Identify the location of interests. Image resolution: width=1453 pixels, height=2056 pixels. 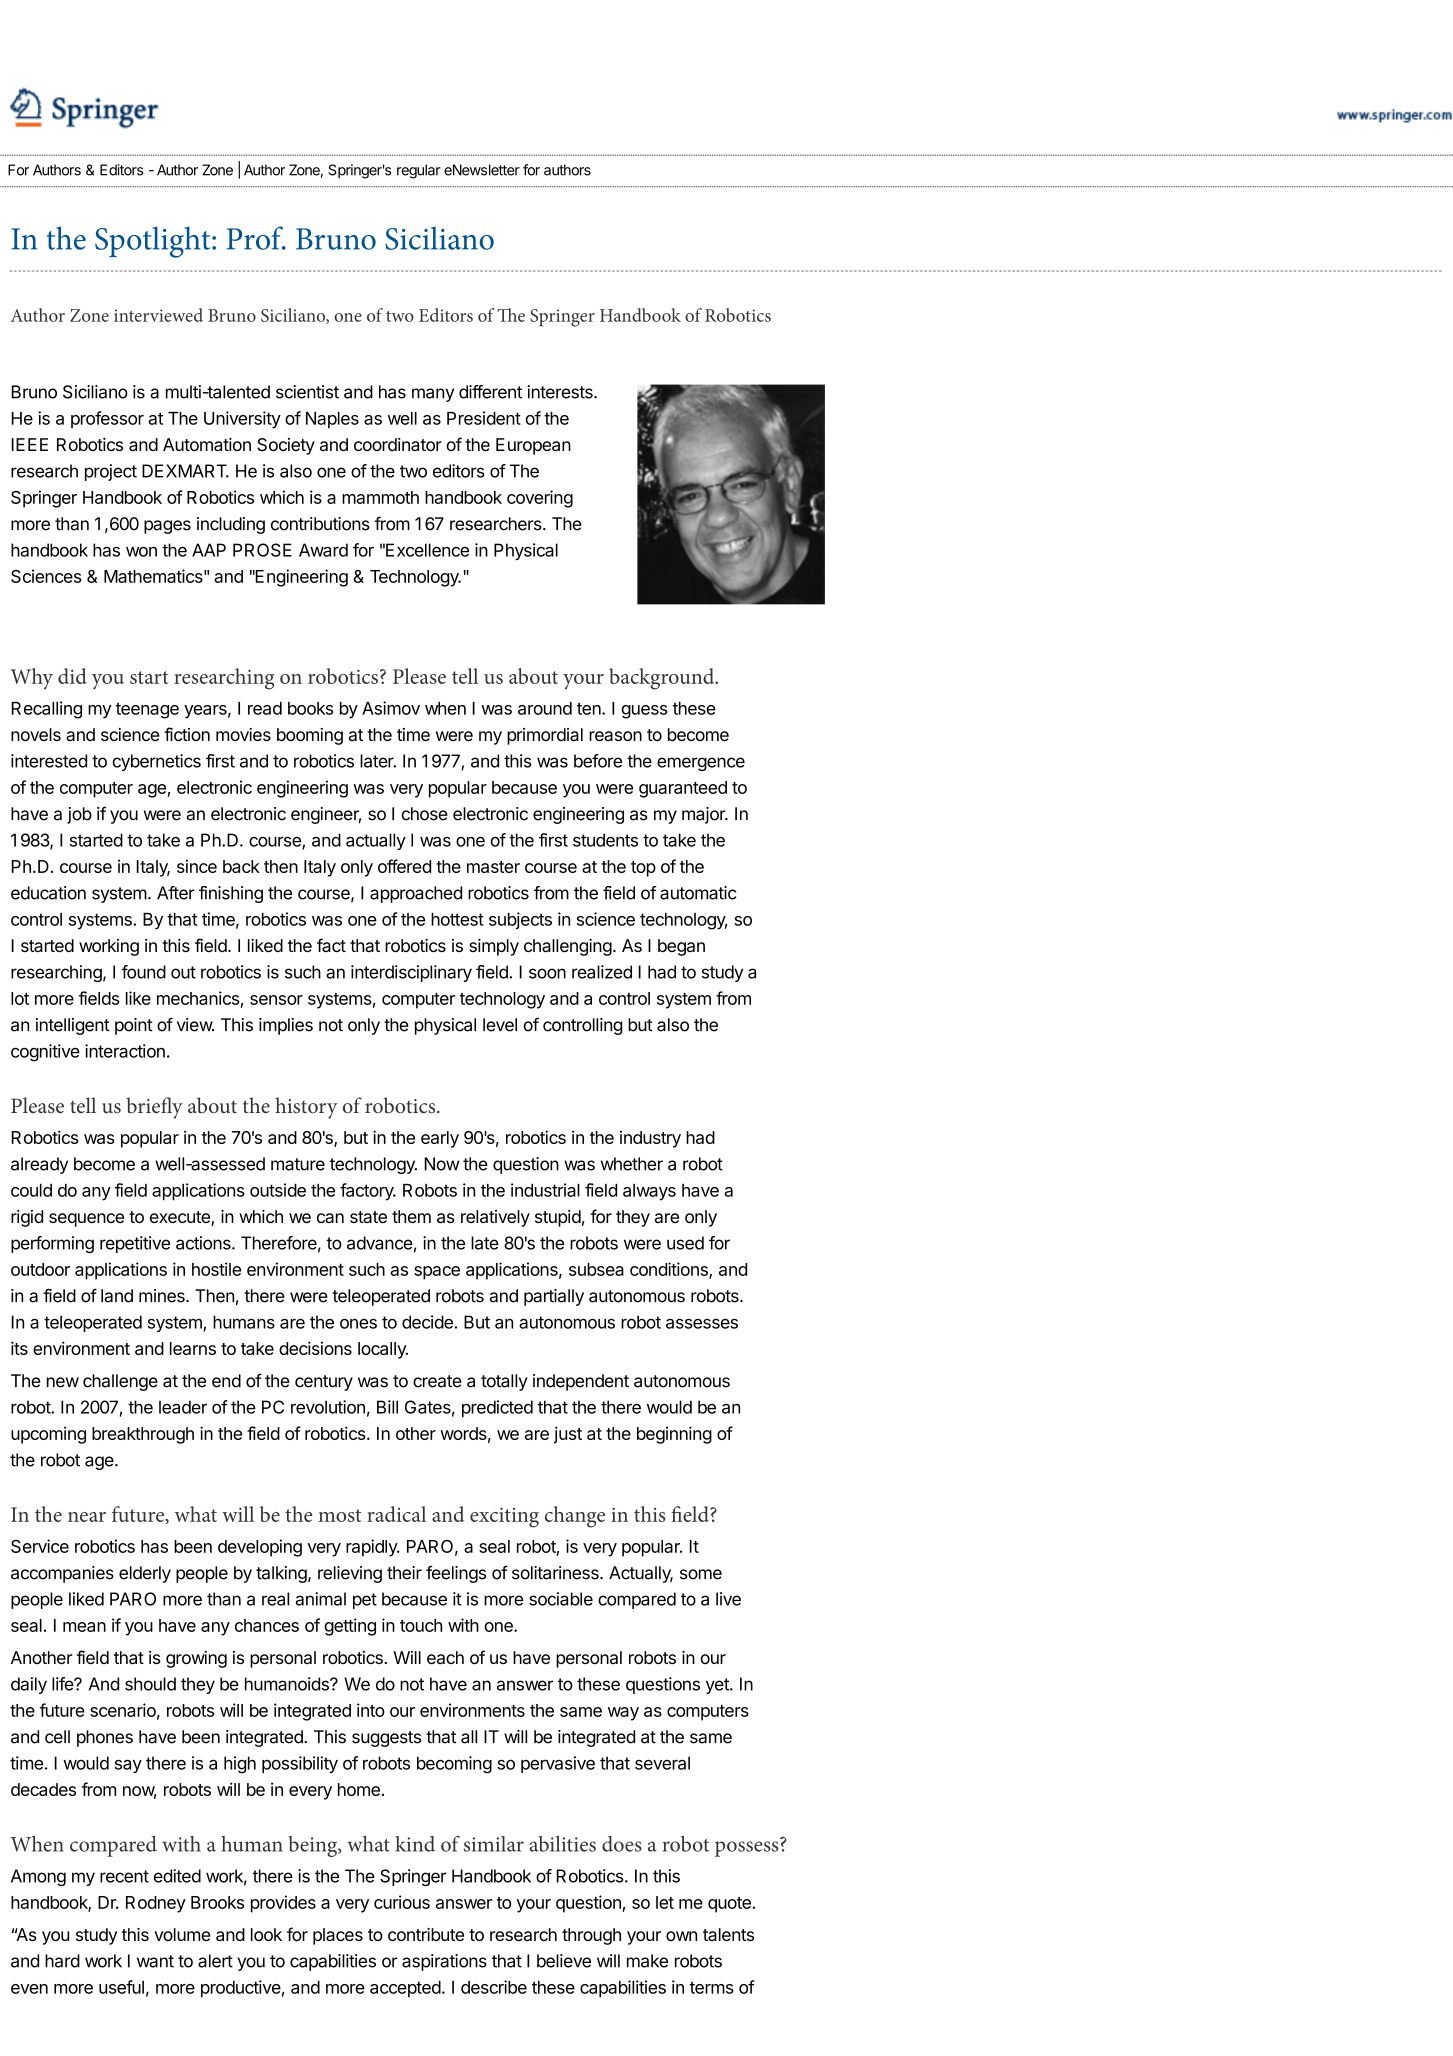
(561, 392).
